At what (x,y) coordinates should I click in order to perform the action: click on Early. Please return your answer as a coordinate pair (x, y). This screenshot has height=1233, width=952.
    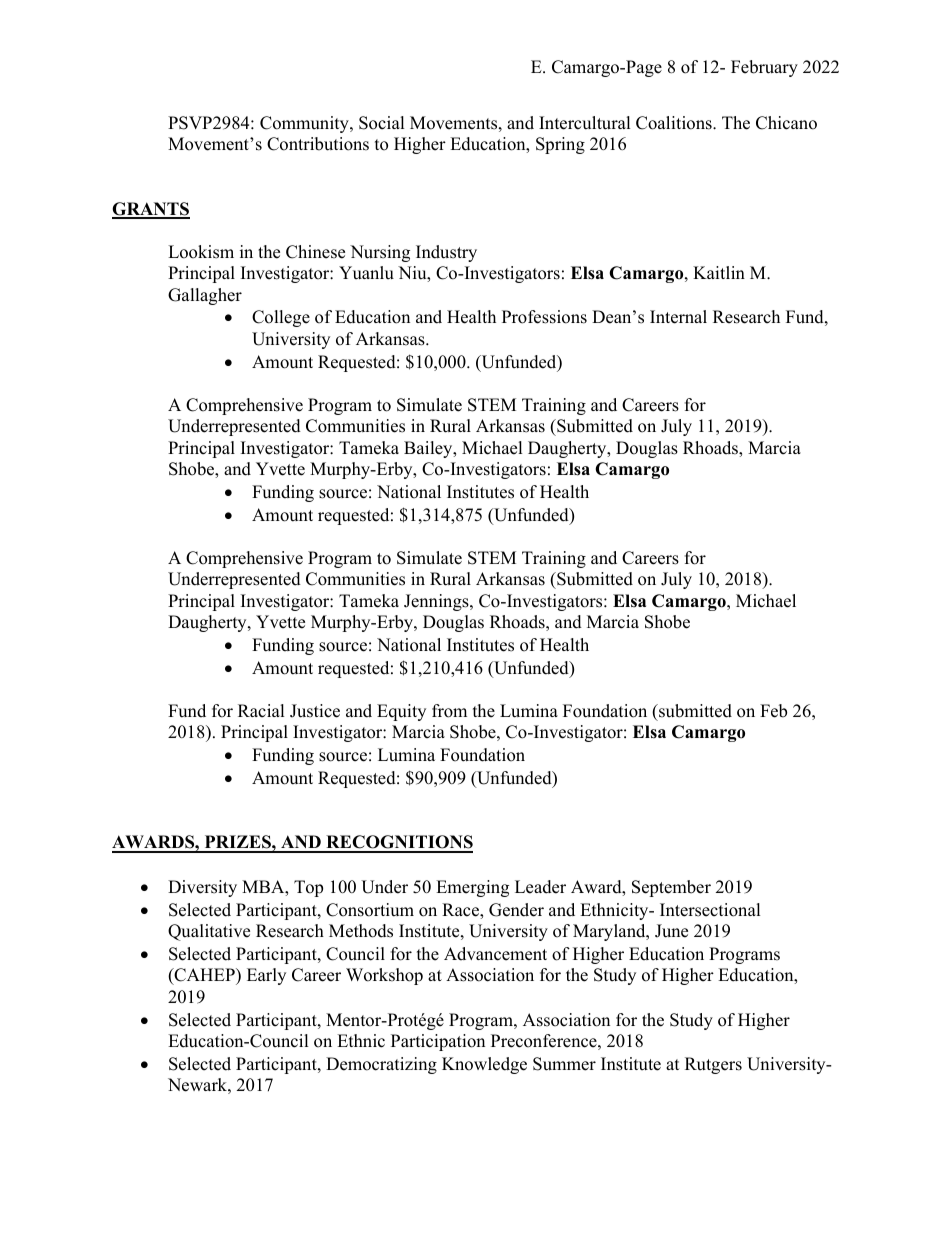
    Looking at the image, I should click on (266, 976).
